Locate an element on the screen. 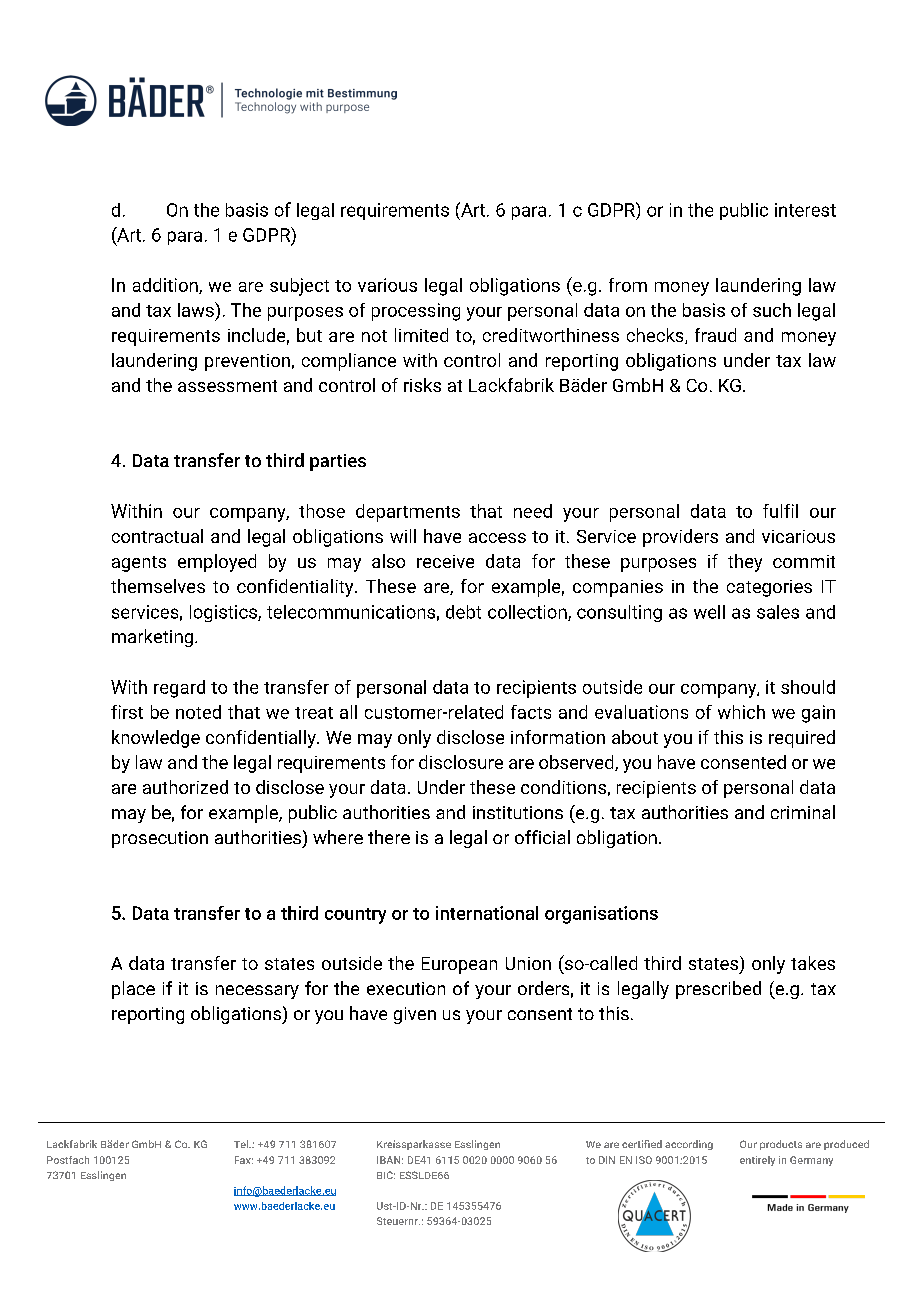 This screenshot has width=924, height=1308. addition is located at coordinates (166, 286).
